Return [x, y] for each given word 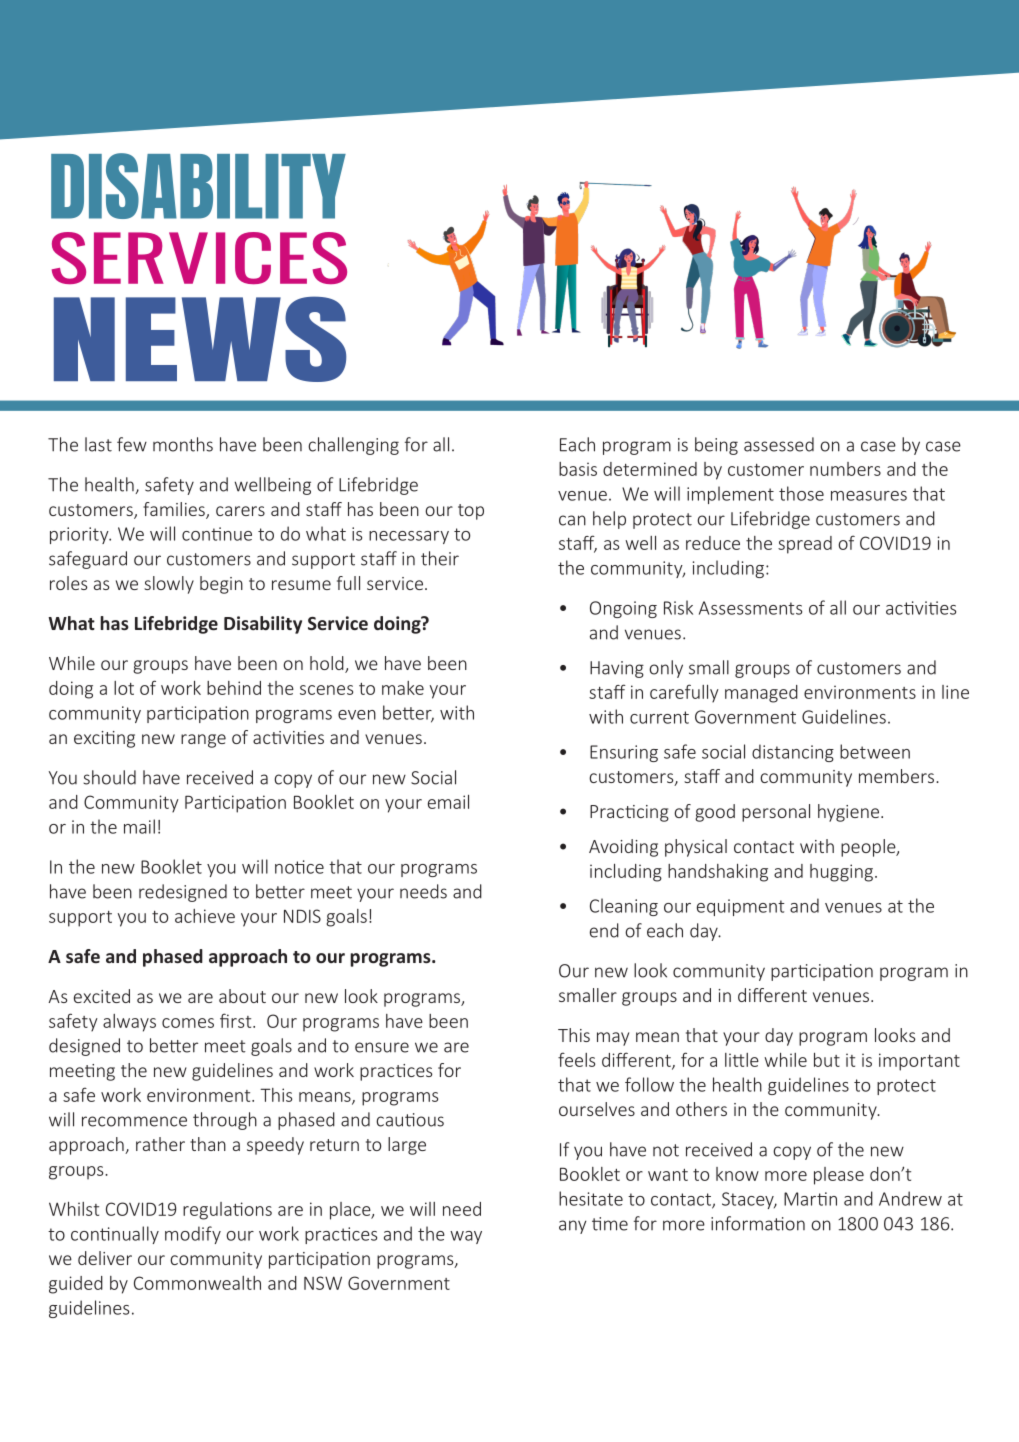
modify [193, 1235]
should [109, 777]
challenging [353, 446]
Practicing [629, 813]
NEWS [200, 339]
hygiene [850, 813]
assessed [779, 444]
